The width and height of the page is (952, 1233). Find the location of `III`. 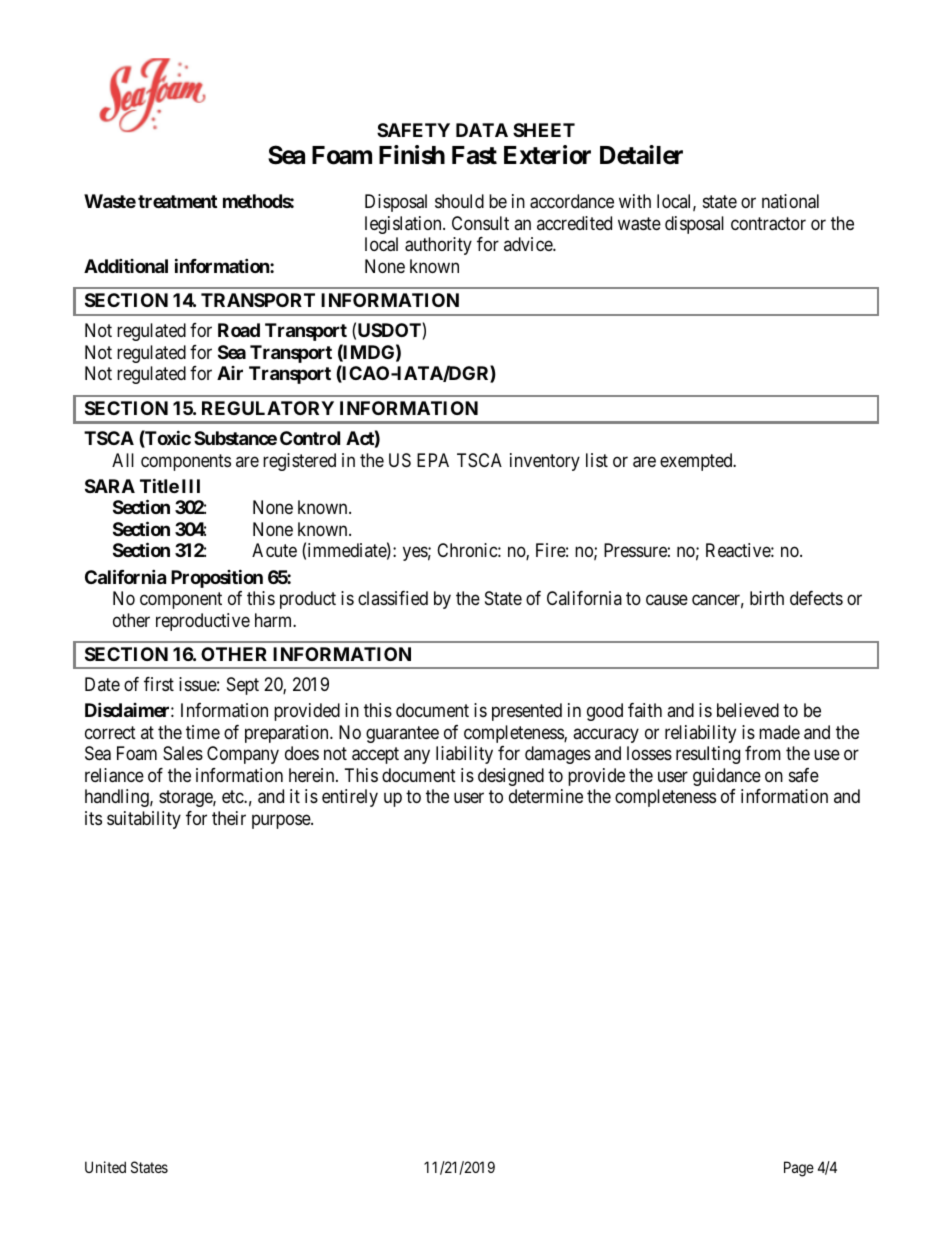

III is located at coordinates (191, 486).
